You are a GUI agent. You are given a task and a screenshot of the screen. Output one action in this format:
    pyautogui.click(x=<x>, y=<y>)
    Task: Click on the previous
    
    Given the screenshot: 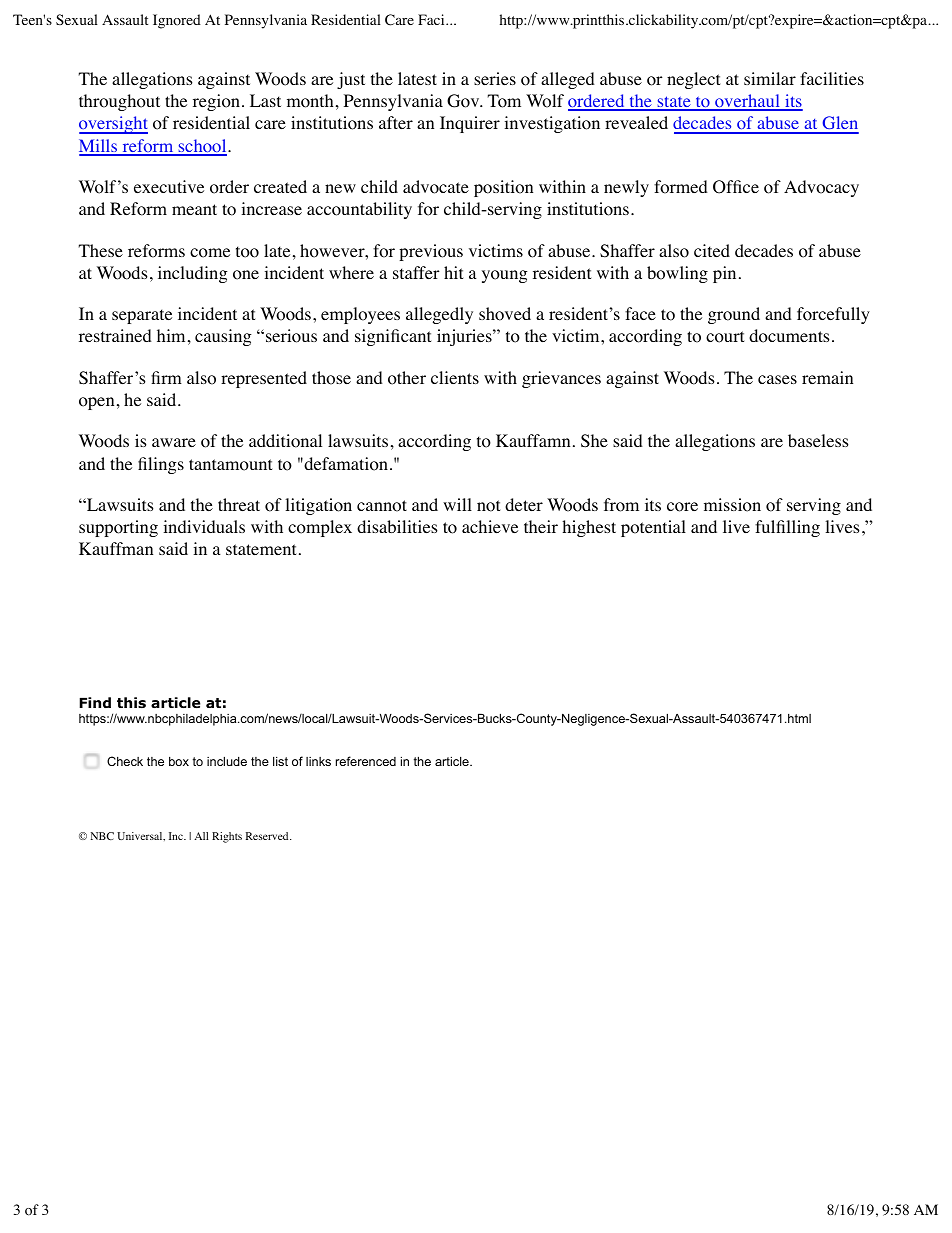 What is the action you would take?
    pyautogui.click(x=431, y=252)
